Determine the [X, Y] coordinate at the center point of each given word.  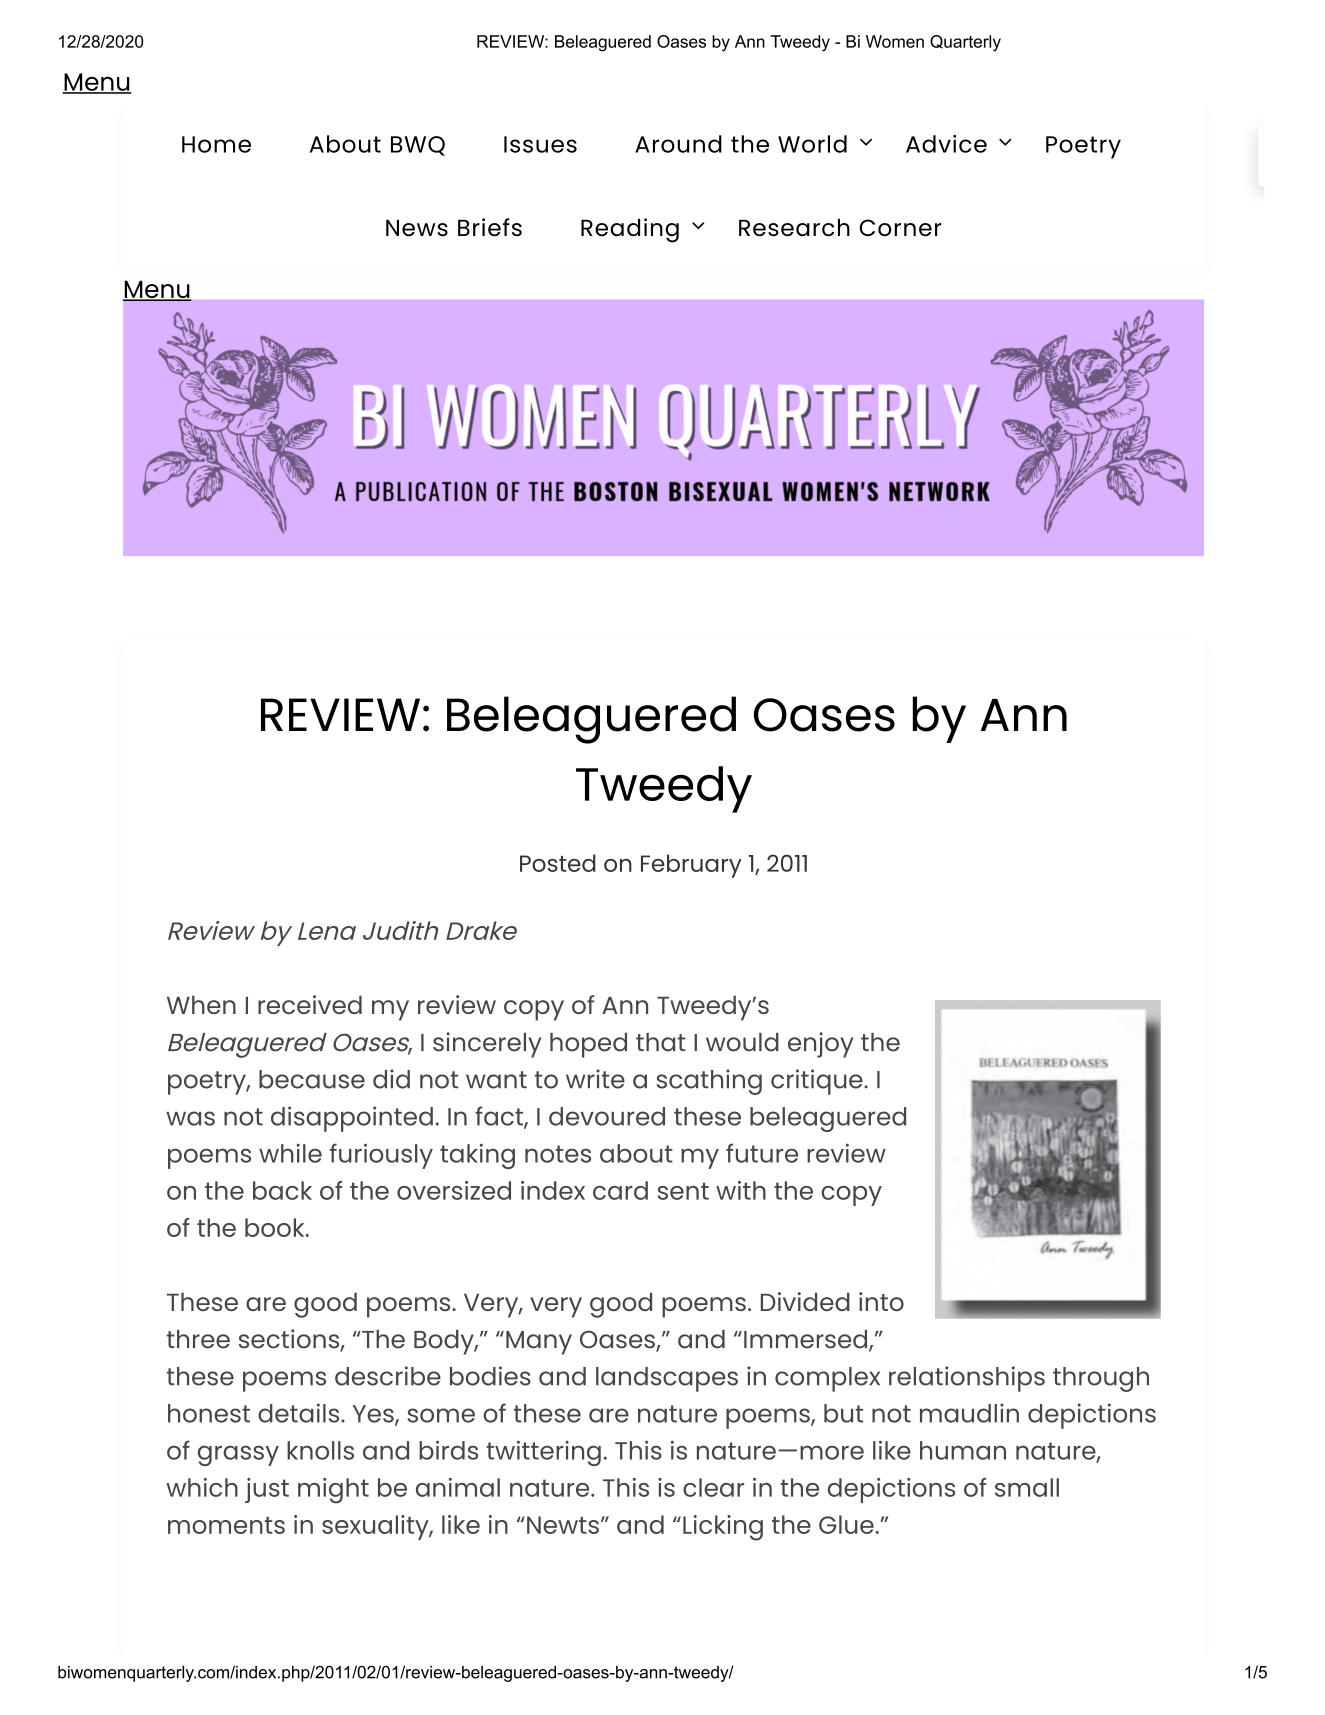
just [267, 1490]
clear [713, 1487]
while [290, 1153]
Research [794, 228]
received [310, 1004]
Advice [946, 144]
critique [818, 1082]
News [417, 228]
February [691, 866]
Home [216, 144]
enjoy [820, 1045]
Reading [630, 230]
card [620, 1190]
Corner [900, 228]
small [1027, 1487]
